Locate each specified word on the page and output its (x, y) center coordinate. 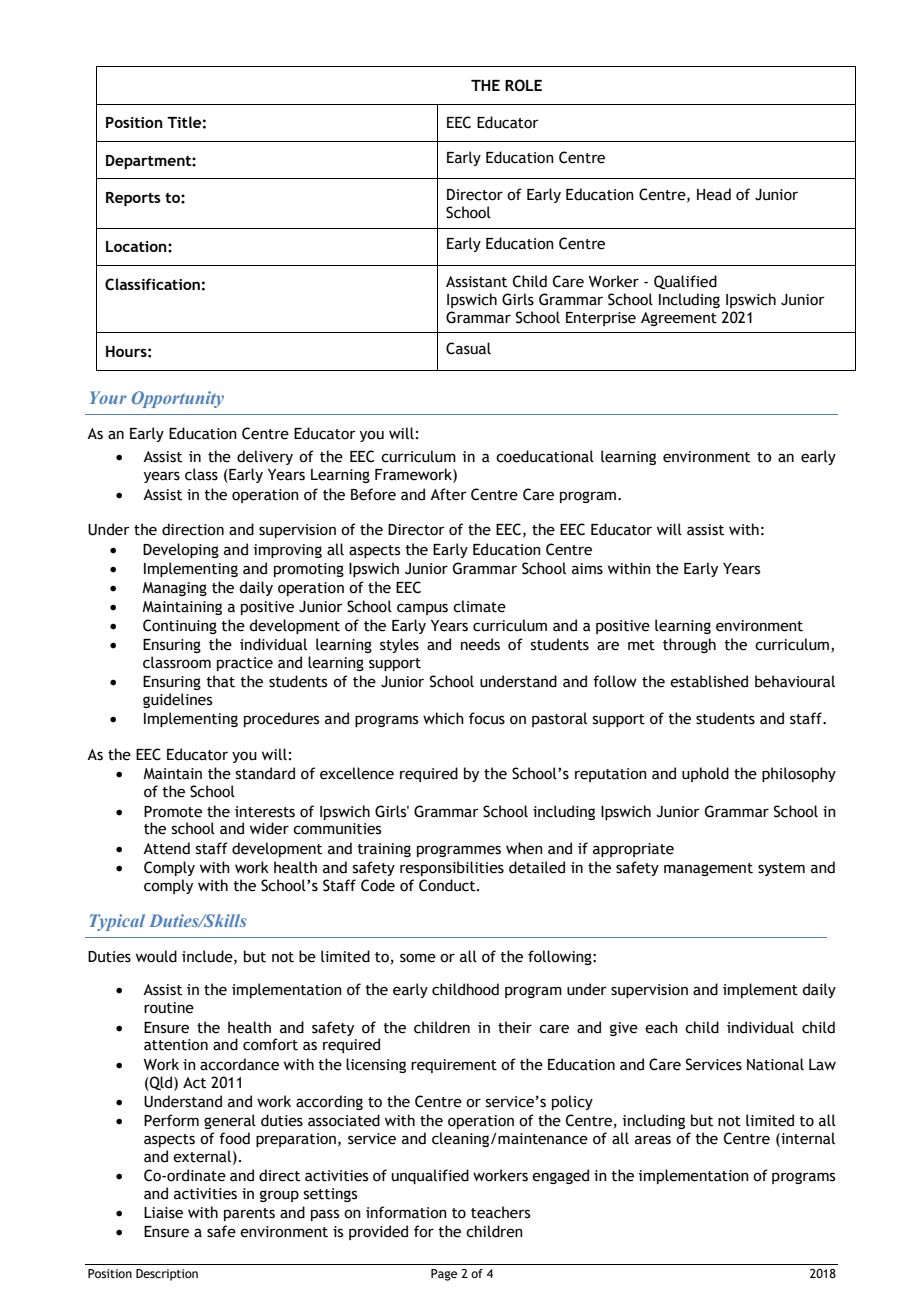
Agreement (679, 319)
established (709, 681)
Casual (468, 348)
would (156, 956)
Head (714, 194)
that (220, 681)
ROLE (523, 85)
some (418, 958)
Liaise (163, 1213)
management (708, 869)
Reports (133, 199)
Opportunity (178, 399)
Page (444, 1275)
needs (480, 644)
